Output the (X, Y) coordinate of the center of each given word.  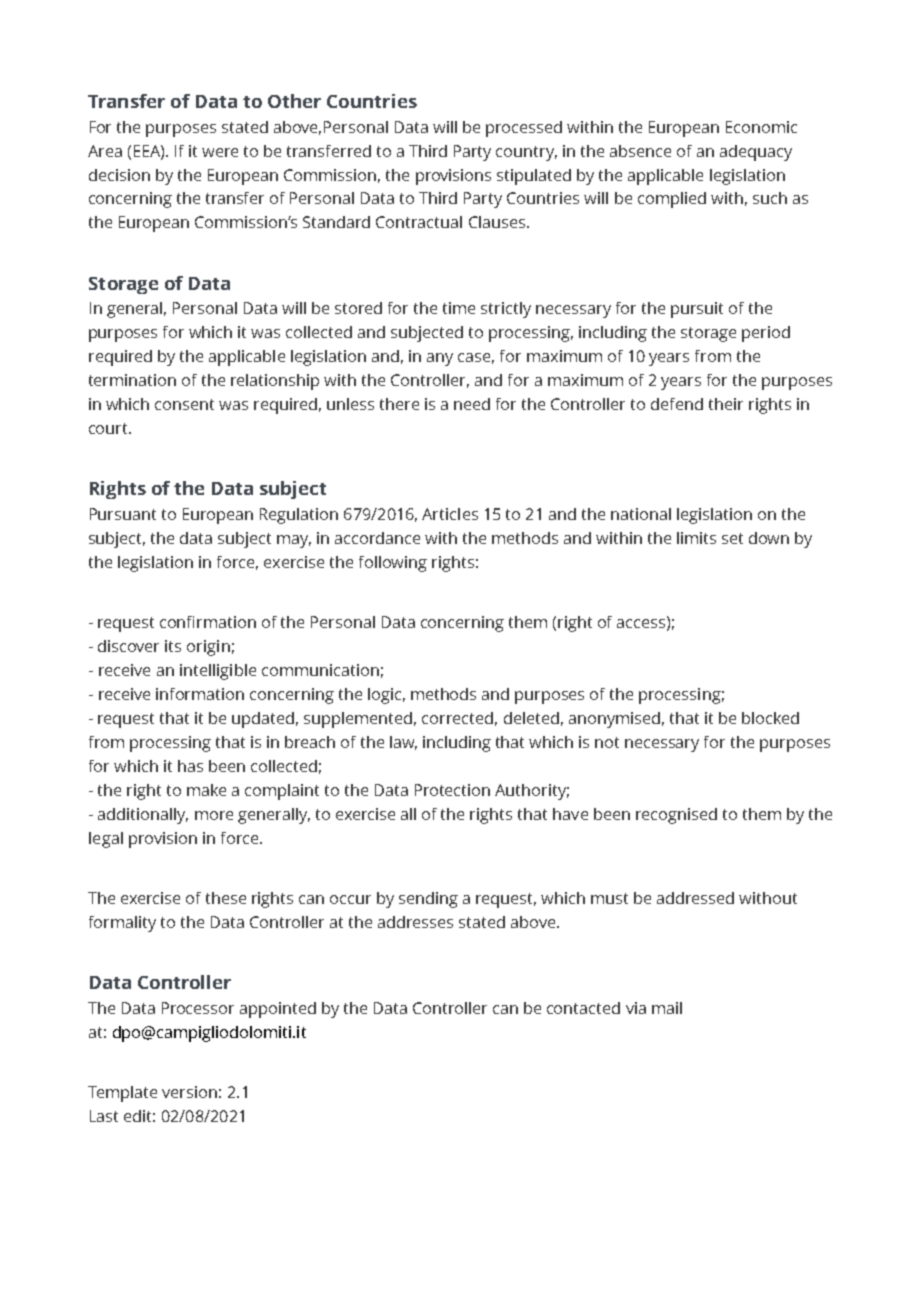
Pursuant (123, 514)
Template (122, 1094)
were (220, 152)
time (459, 308)
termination (132, 380)
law (403, 743)
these (226, 898)
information (200, 694)
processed (524, 129)
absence (640, 151)
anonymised (614, 720)
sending (428, 900)
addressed (695, 898)
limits (696, 538)
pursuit (697, 310)
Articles (450, 514)
